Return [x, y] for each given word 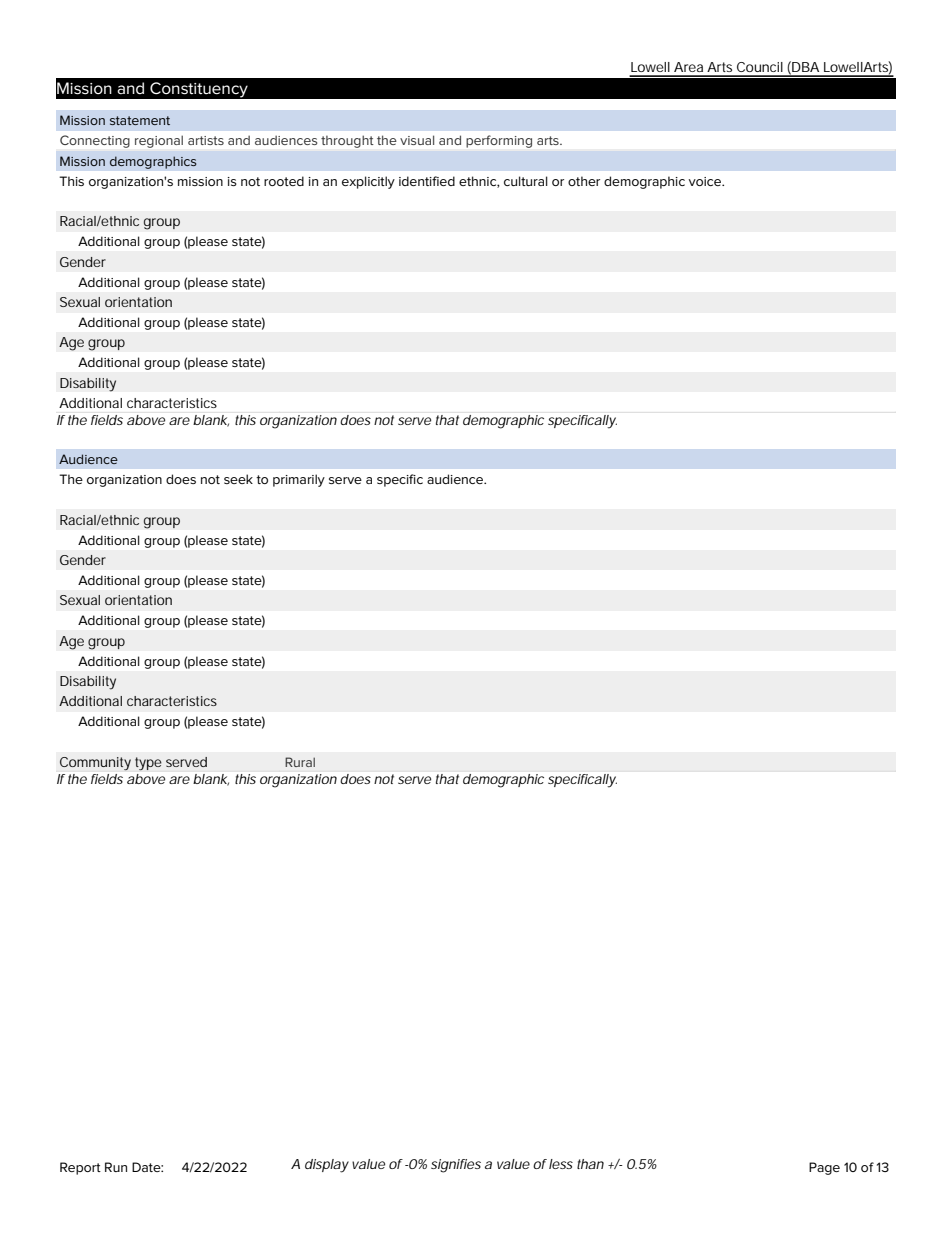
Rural [300, 762]
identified [427, 181]
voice [706, 181]
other [584, 181]
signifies [456, 1166]
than [590, 1164]
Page [824, 1168]
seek [238, 479]
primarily [299, 480]
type [148, 763]
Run [116, 1167]
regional [159, 142]
